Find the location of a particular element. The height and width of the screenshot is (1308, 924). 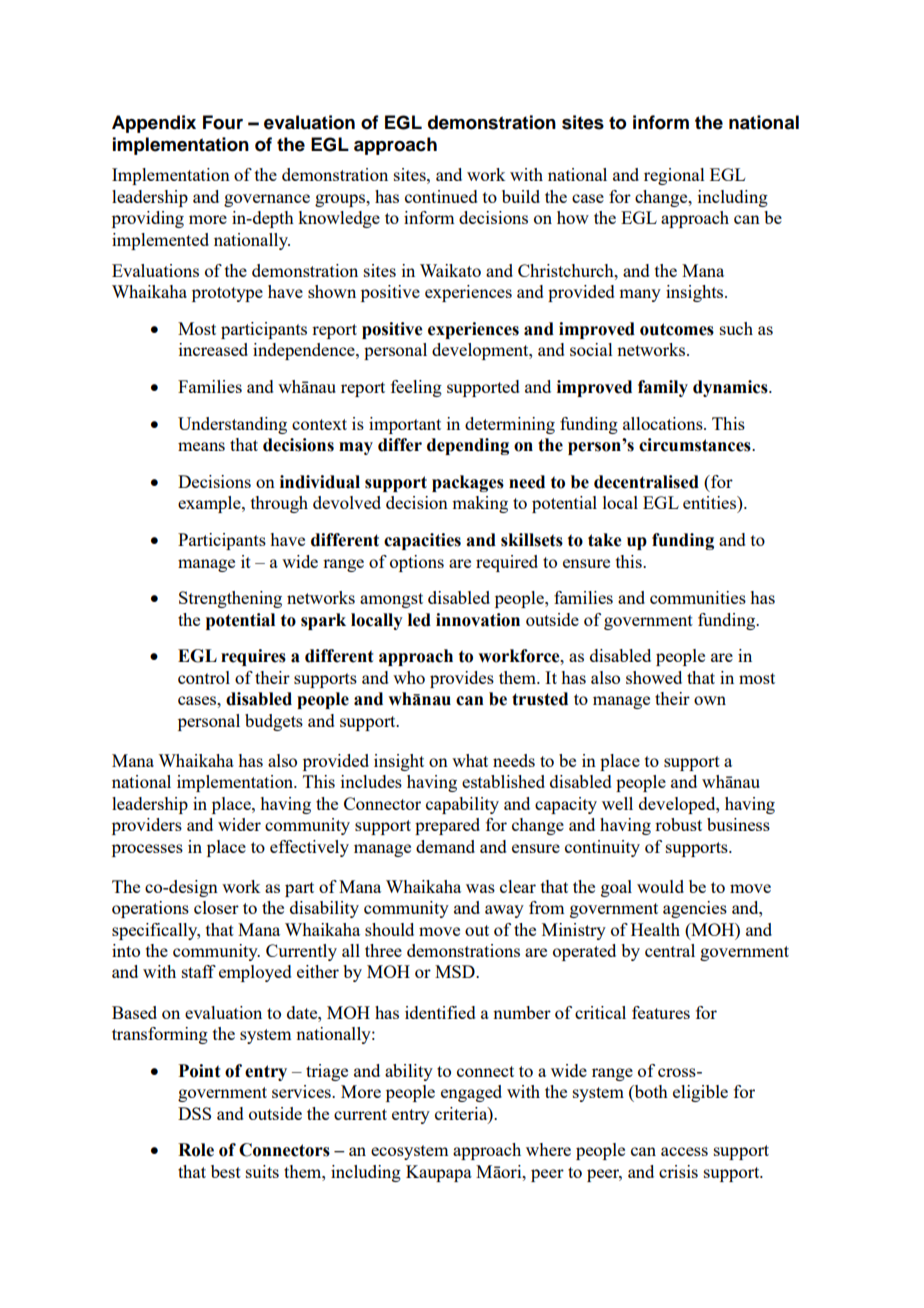

continued is located at coordinates (441, 196).
